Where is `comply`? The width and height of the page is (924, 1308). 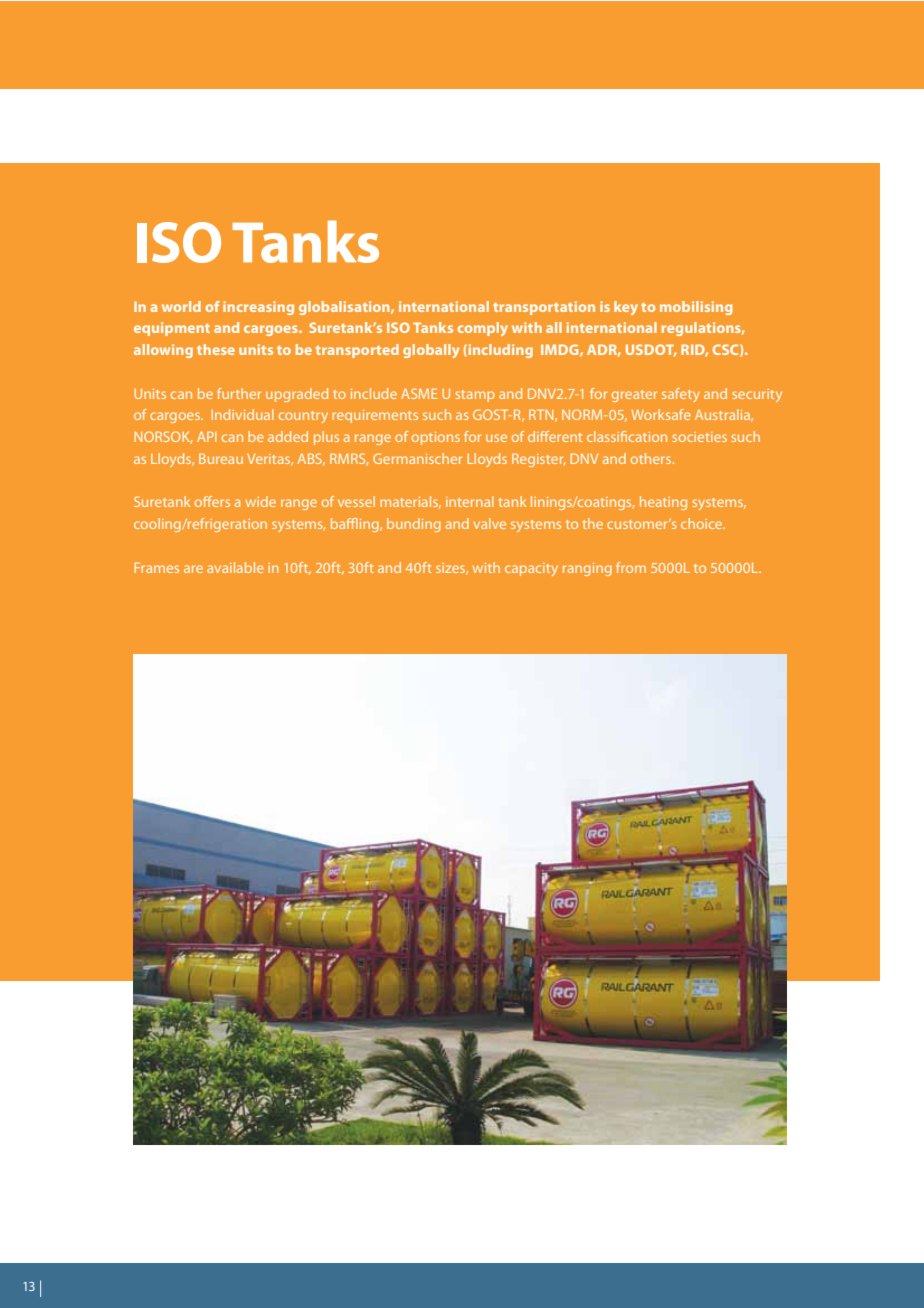
comply is located at coordinates (482, 329).
